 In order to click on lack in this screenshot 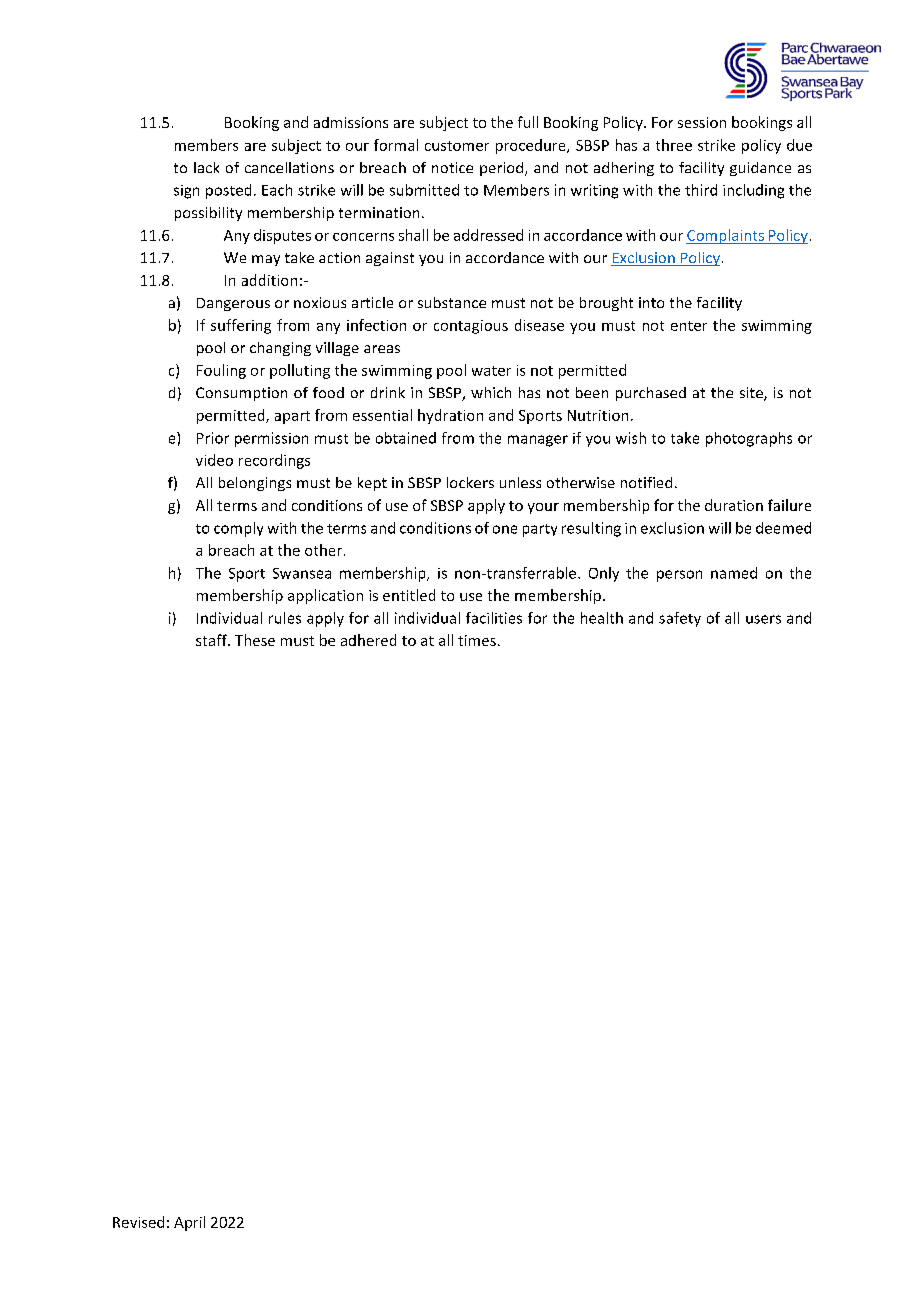, I will do `click(206, 167)`.
